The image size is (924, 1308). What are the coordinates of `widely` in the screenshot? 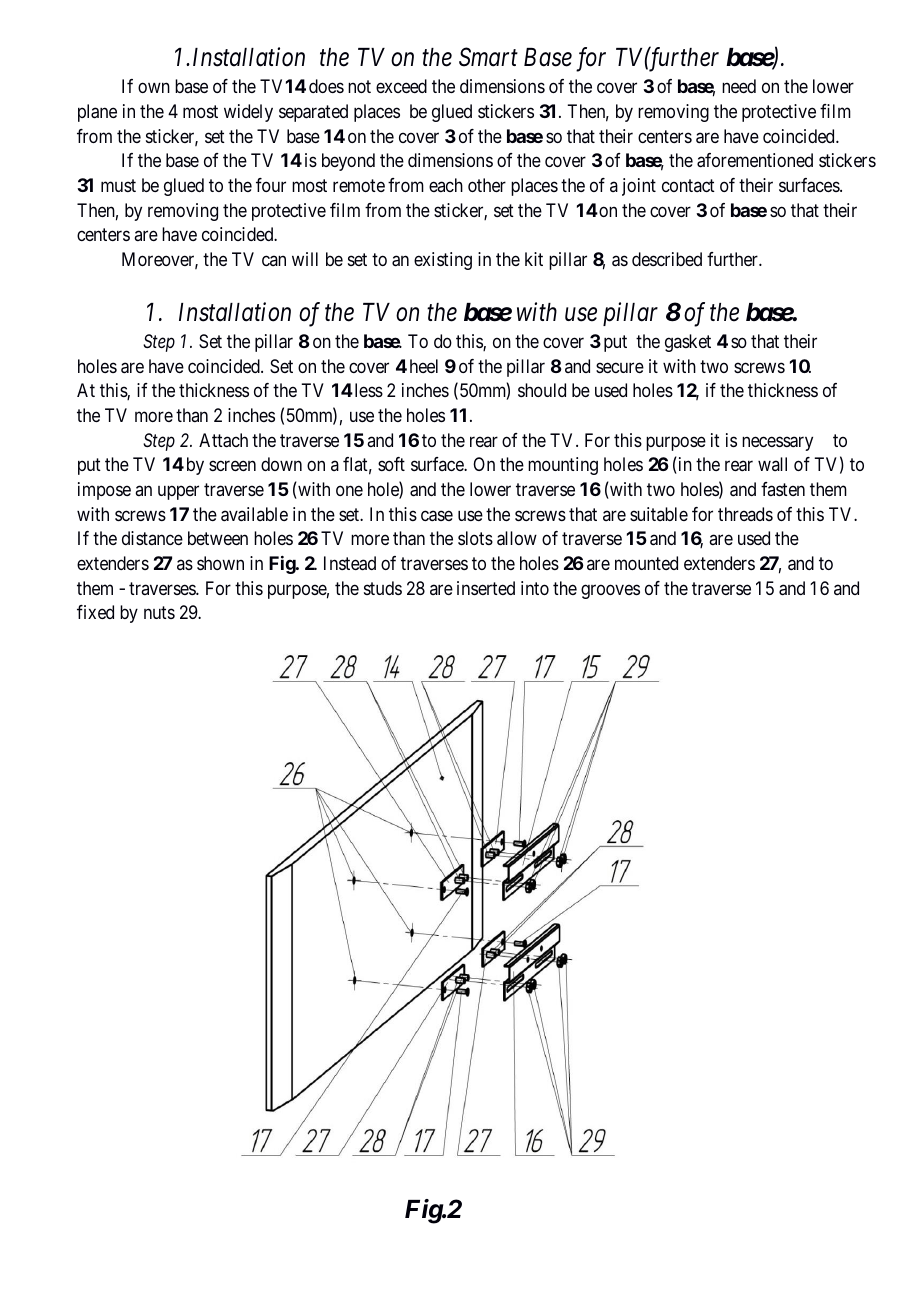 It's located at (248, 113).
